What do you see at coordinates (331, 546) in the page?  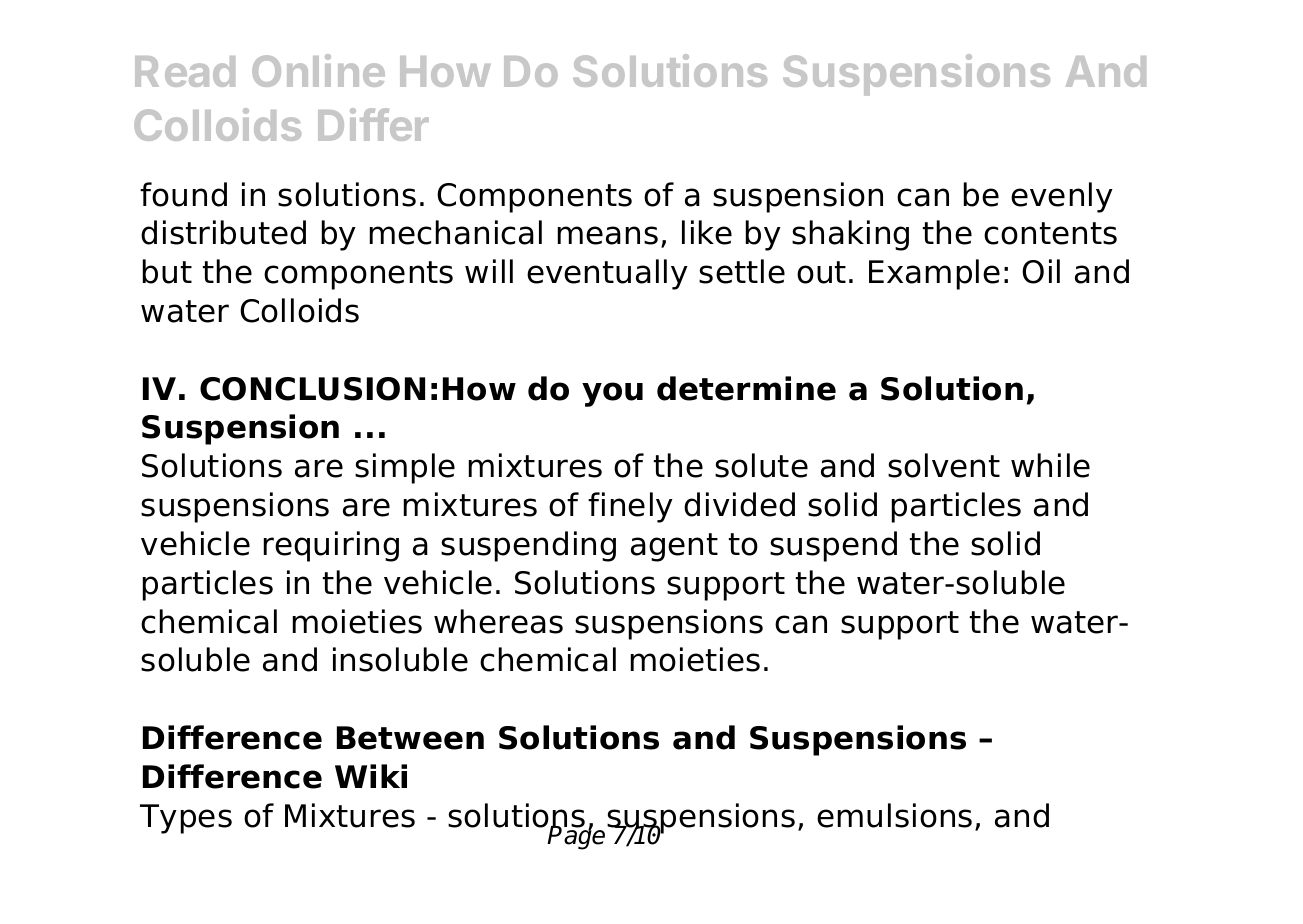 I see `requiring` at bounding box center [331, 546].
